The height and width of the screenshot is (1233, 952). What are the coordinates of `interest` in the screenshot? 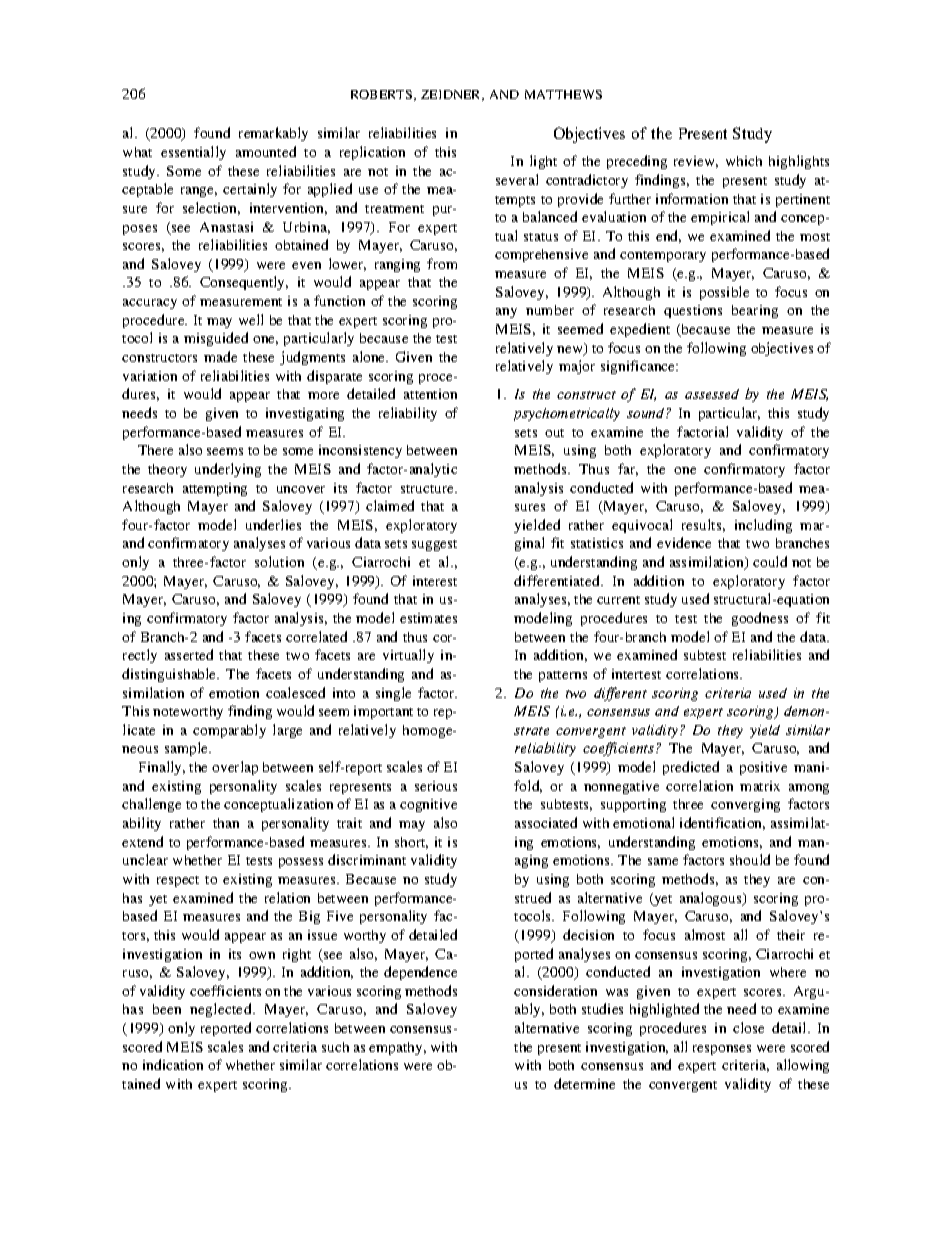 It's located at (435, 581).
